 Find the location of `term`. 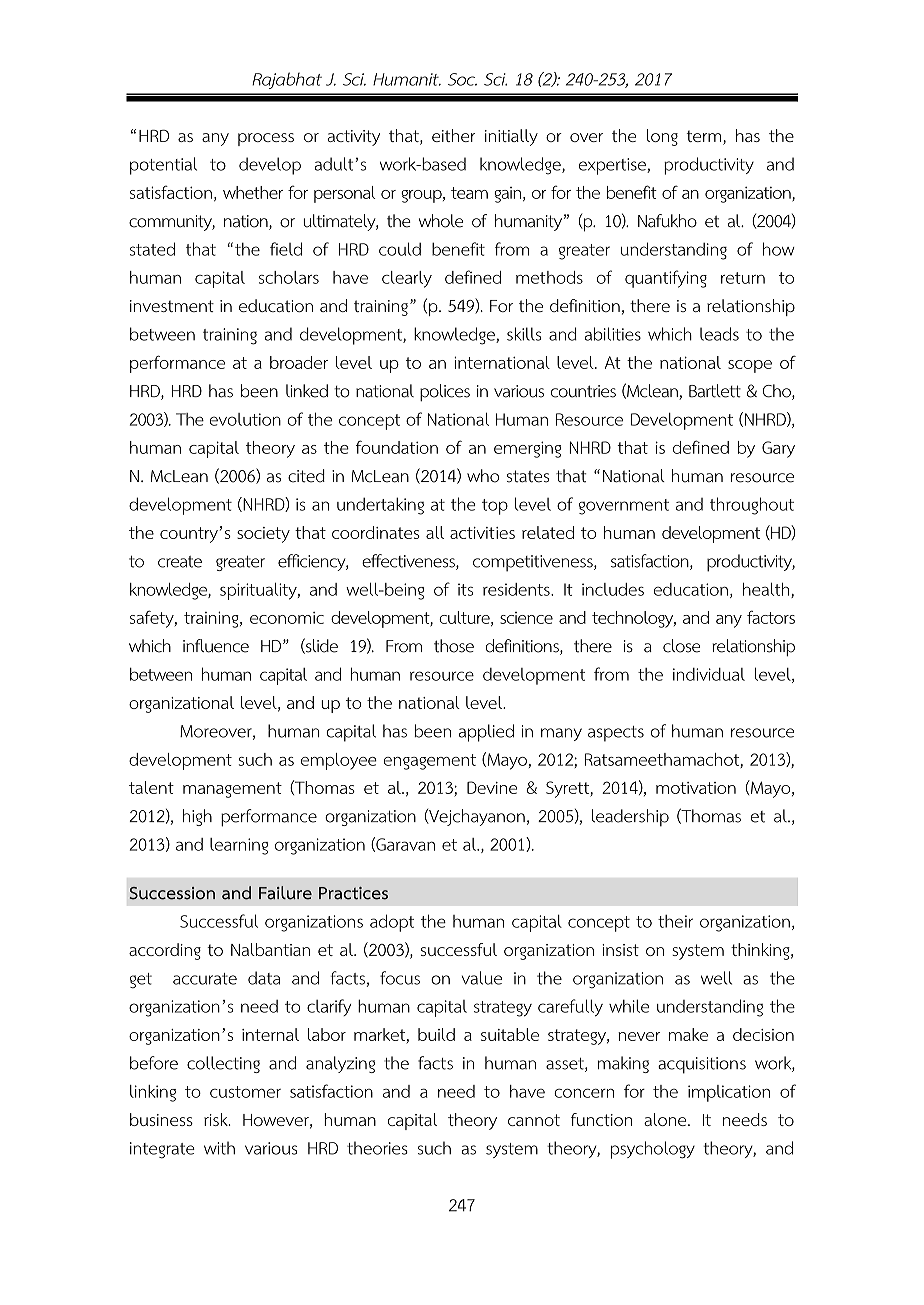

term is located at coordinates (705, 137).
